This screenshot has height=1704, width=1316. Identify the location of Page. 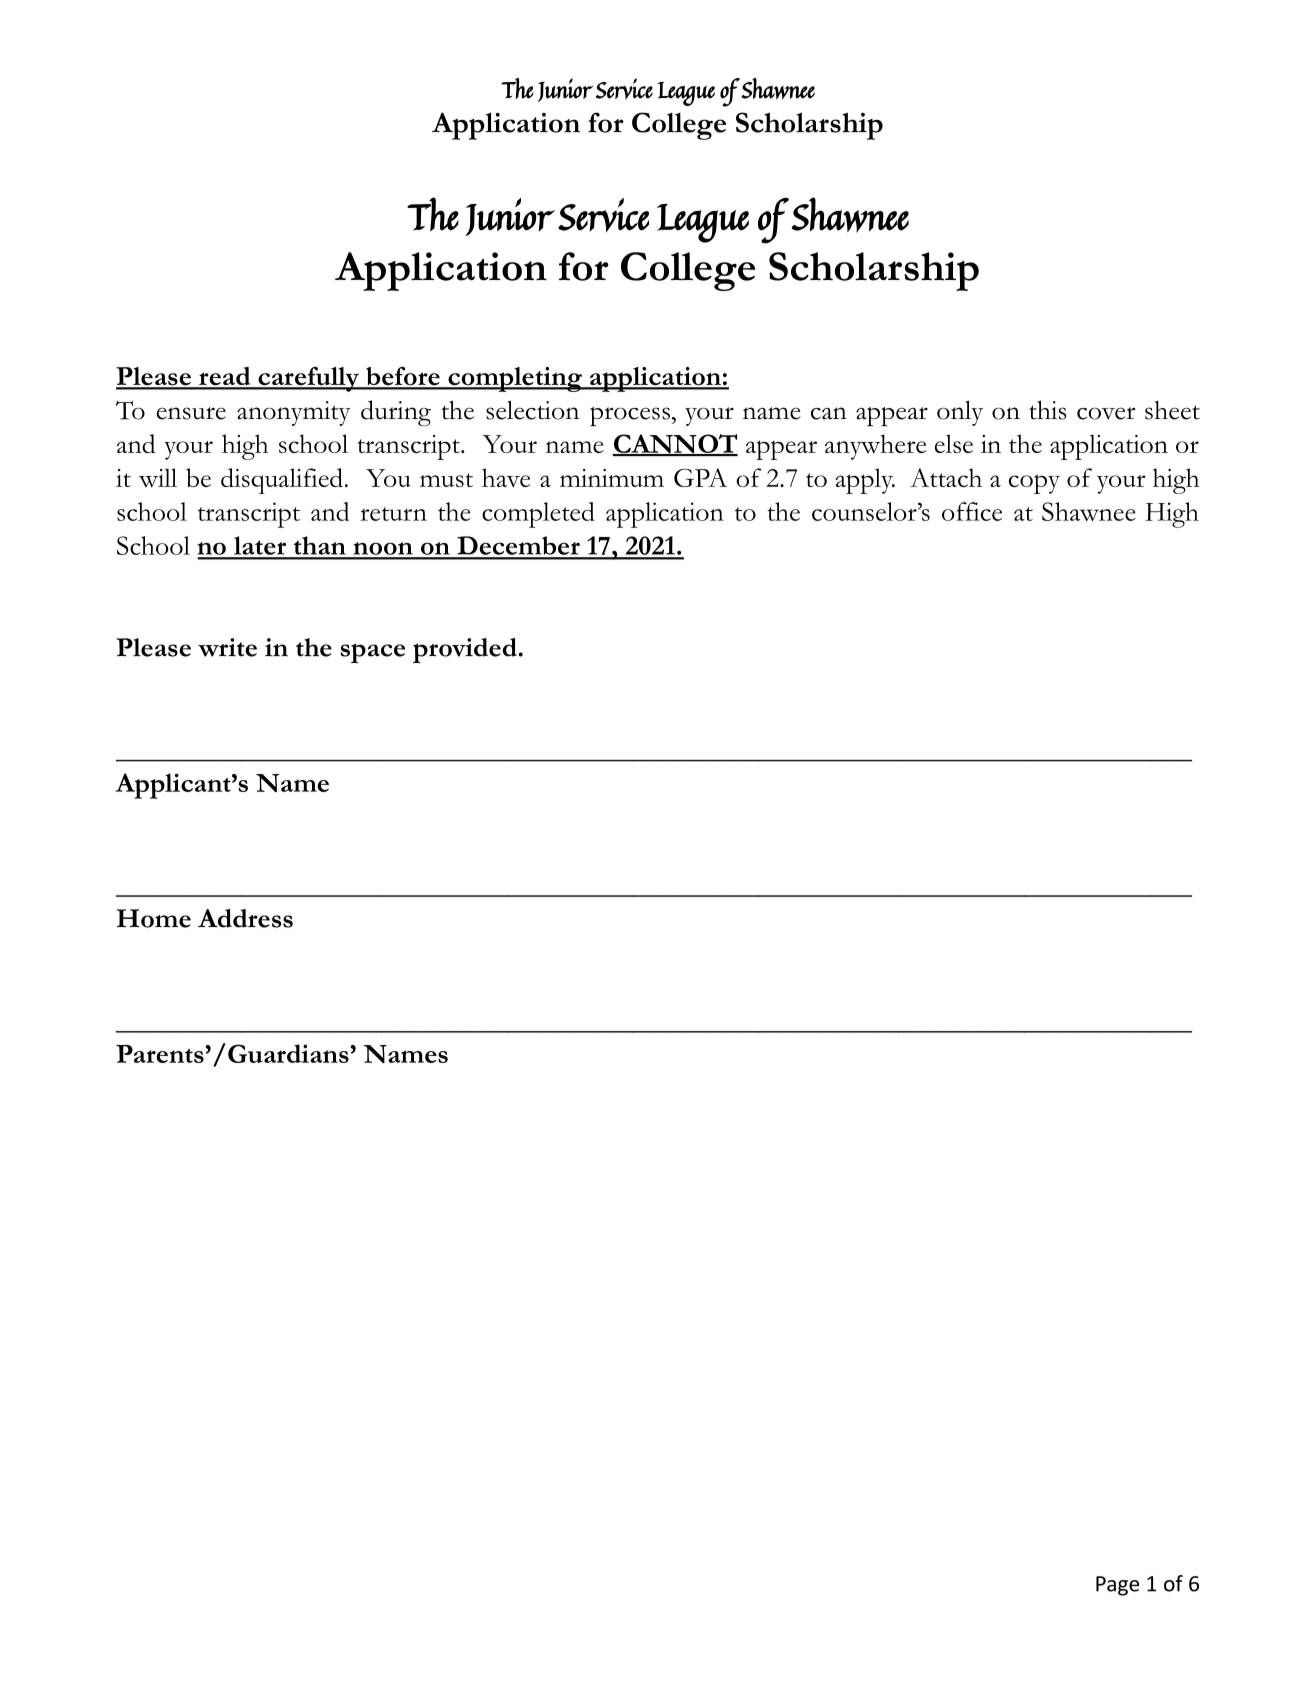
(1117, 1586).
